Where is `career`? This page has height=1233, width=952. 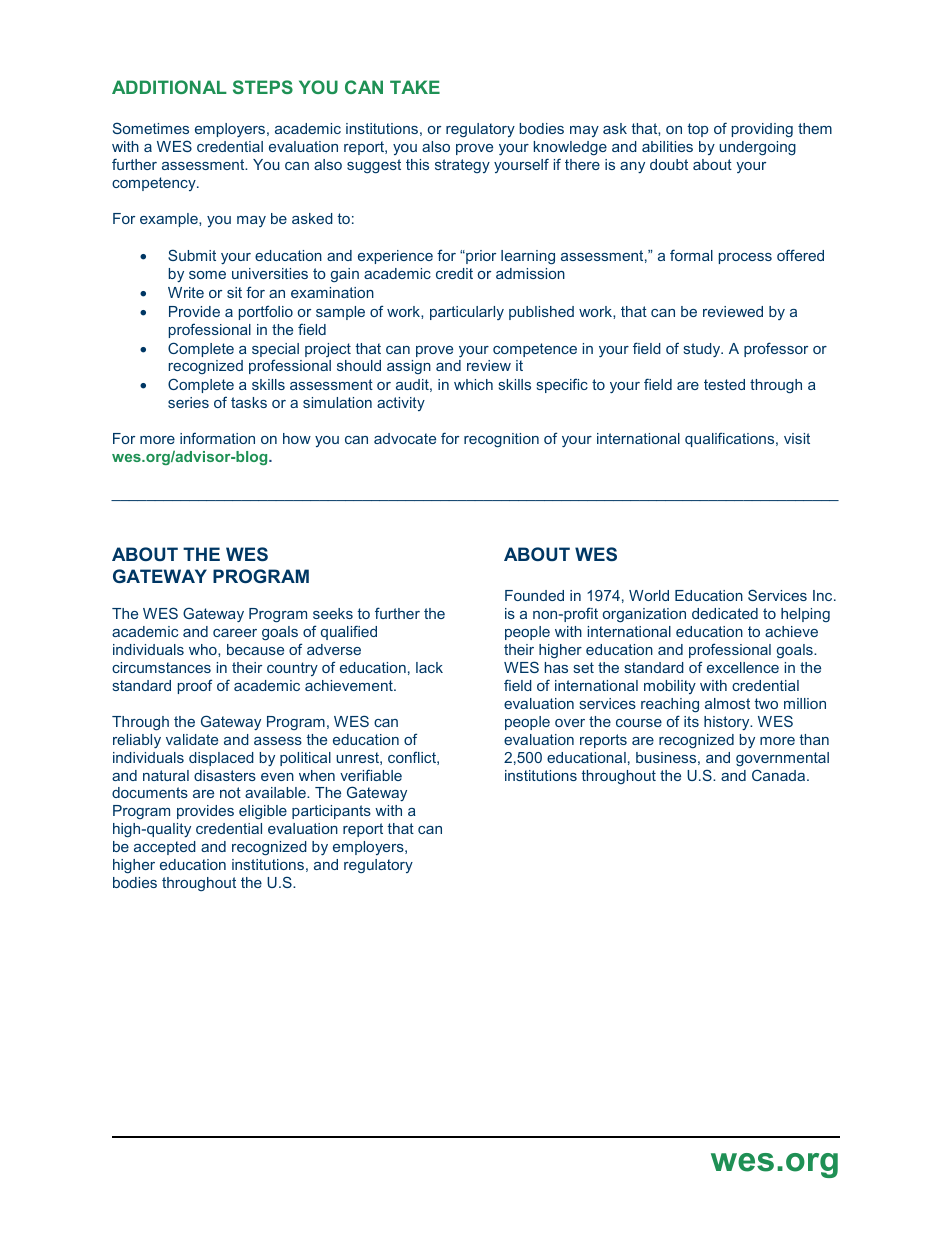
career is located at coordinates (235, 633).
